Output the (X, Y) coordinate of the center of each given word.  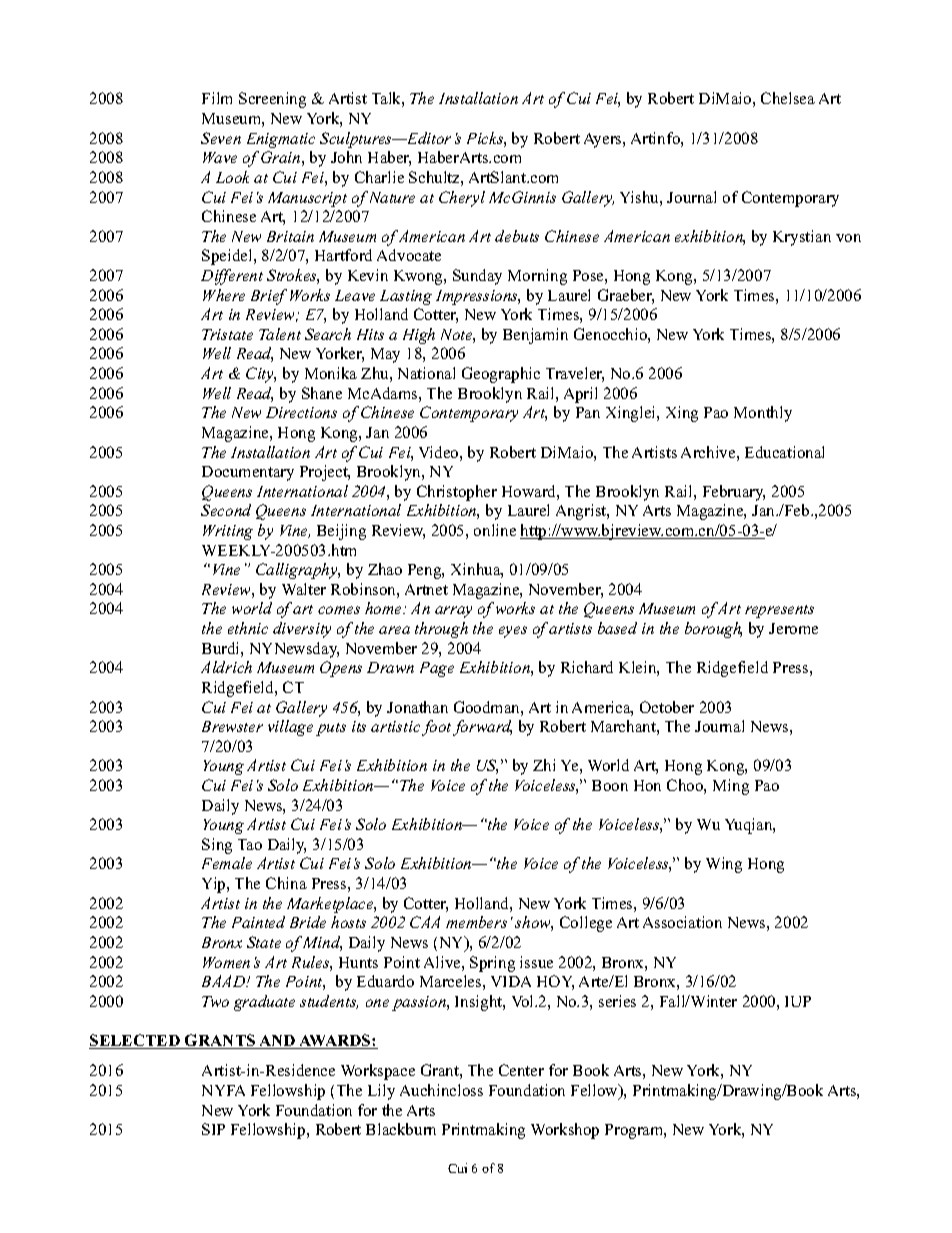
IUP (798, 1001)
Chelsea (788, 98)
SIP (213, 1129)
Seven (221, 138)
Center (521, 1070)
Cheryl (462, 199)
